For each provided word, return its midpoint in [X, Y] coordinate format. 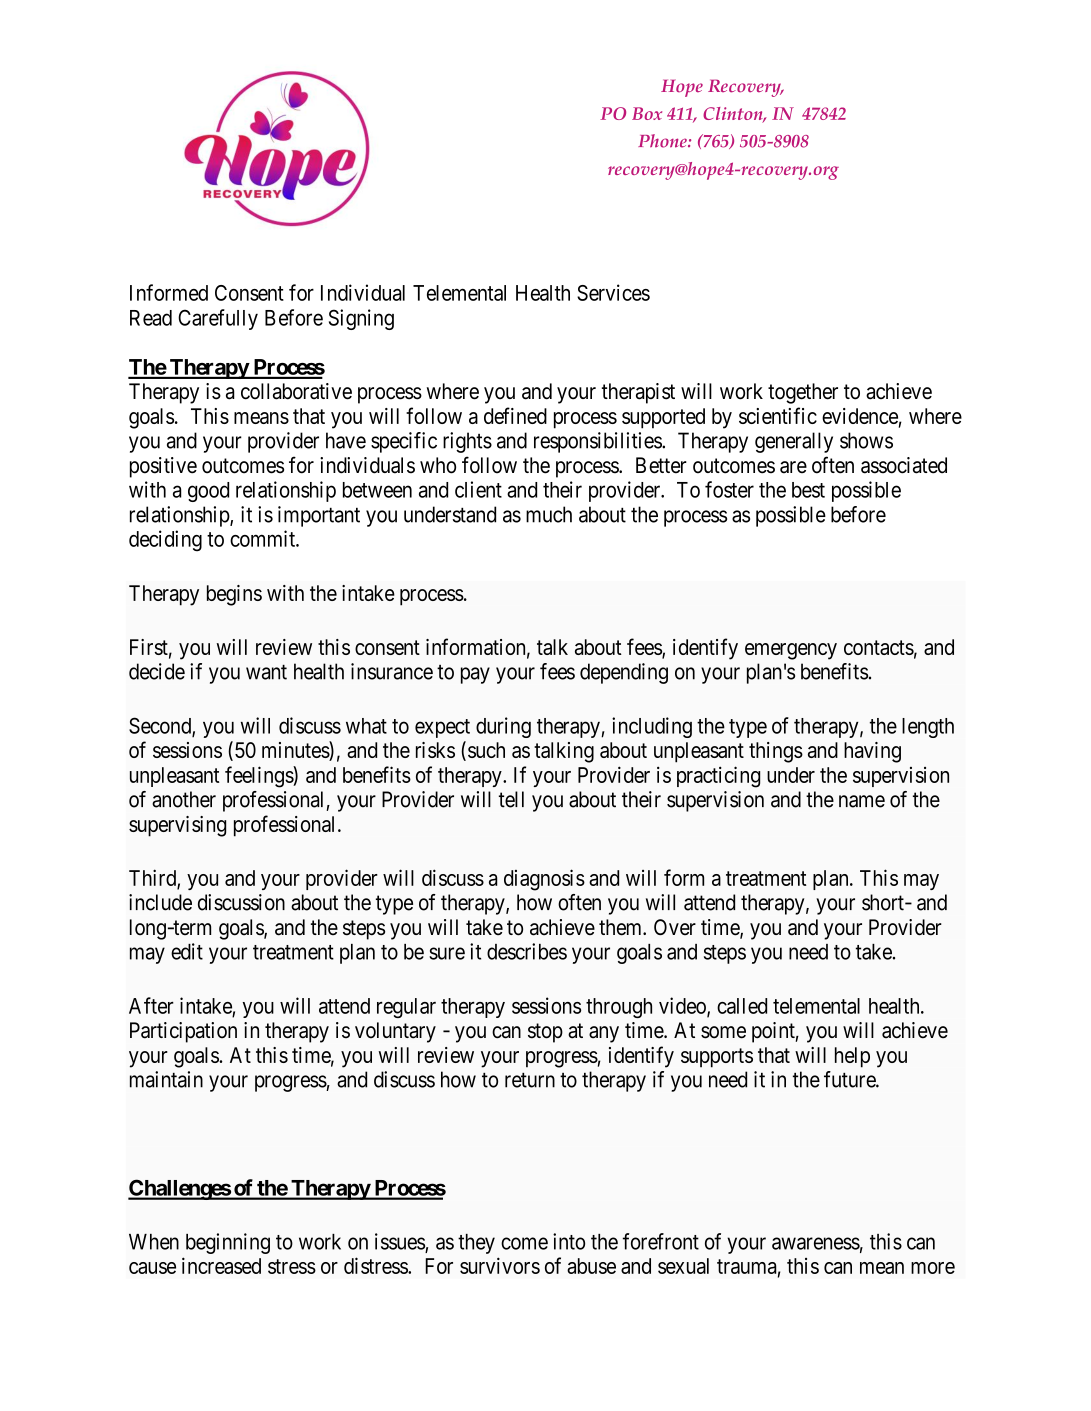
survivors [500, 1265]
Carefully [218, 319]
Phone [663, 141]
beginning [228, 1243]
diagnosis [544, 880]
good [208, 492]
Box [647, 113]
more [933, 1268]
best [808, 490]
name [862, 801]
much [549, 514]
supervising [177, 826]
